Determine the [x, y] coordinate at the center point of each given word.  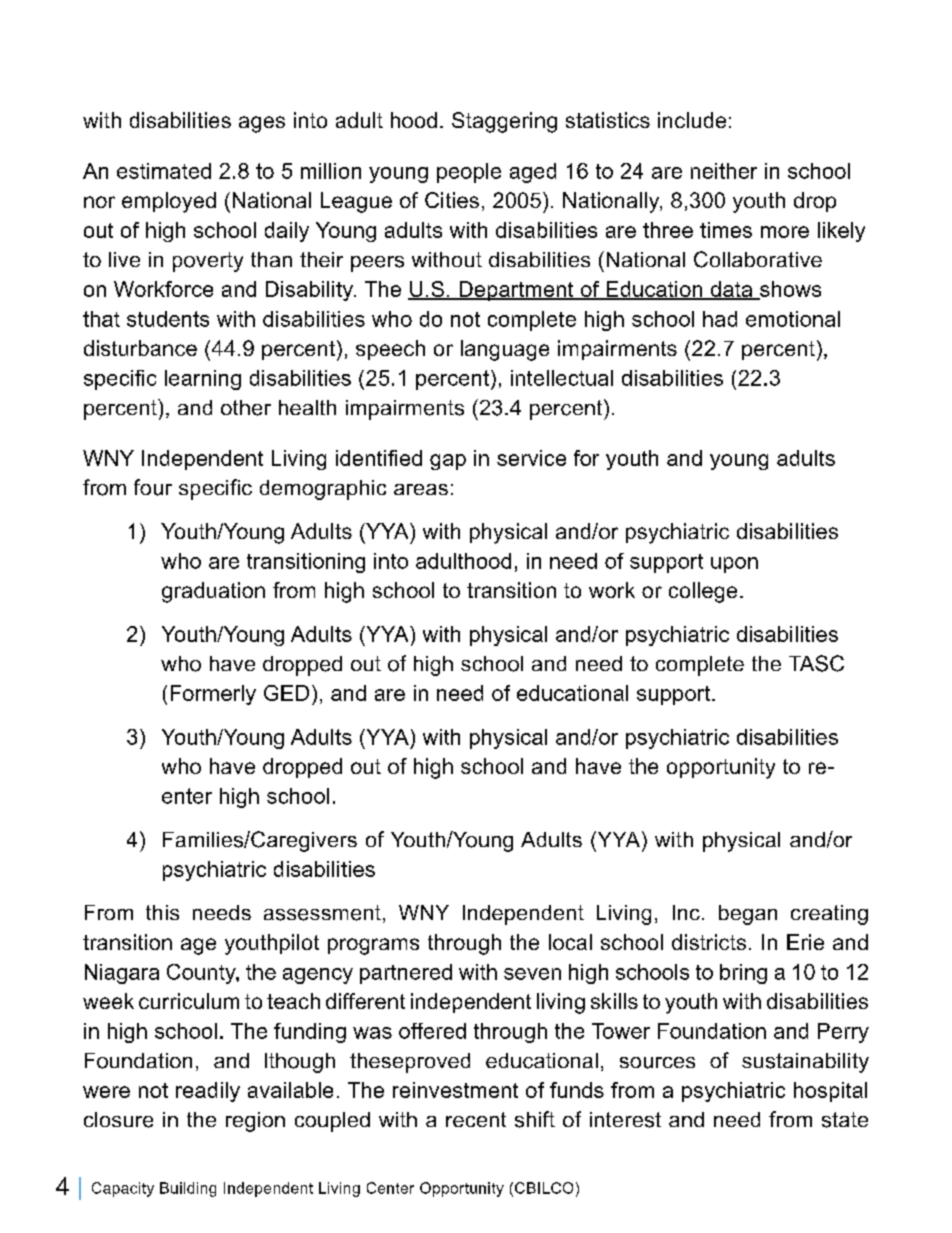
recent [476, 1119]
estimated [164, 171]
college [703, 592]
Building [188, 1189]
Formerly [213, 695]
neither [724, 171]
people [469, 173]
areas [421, 489]
